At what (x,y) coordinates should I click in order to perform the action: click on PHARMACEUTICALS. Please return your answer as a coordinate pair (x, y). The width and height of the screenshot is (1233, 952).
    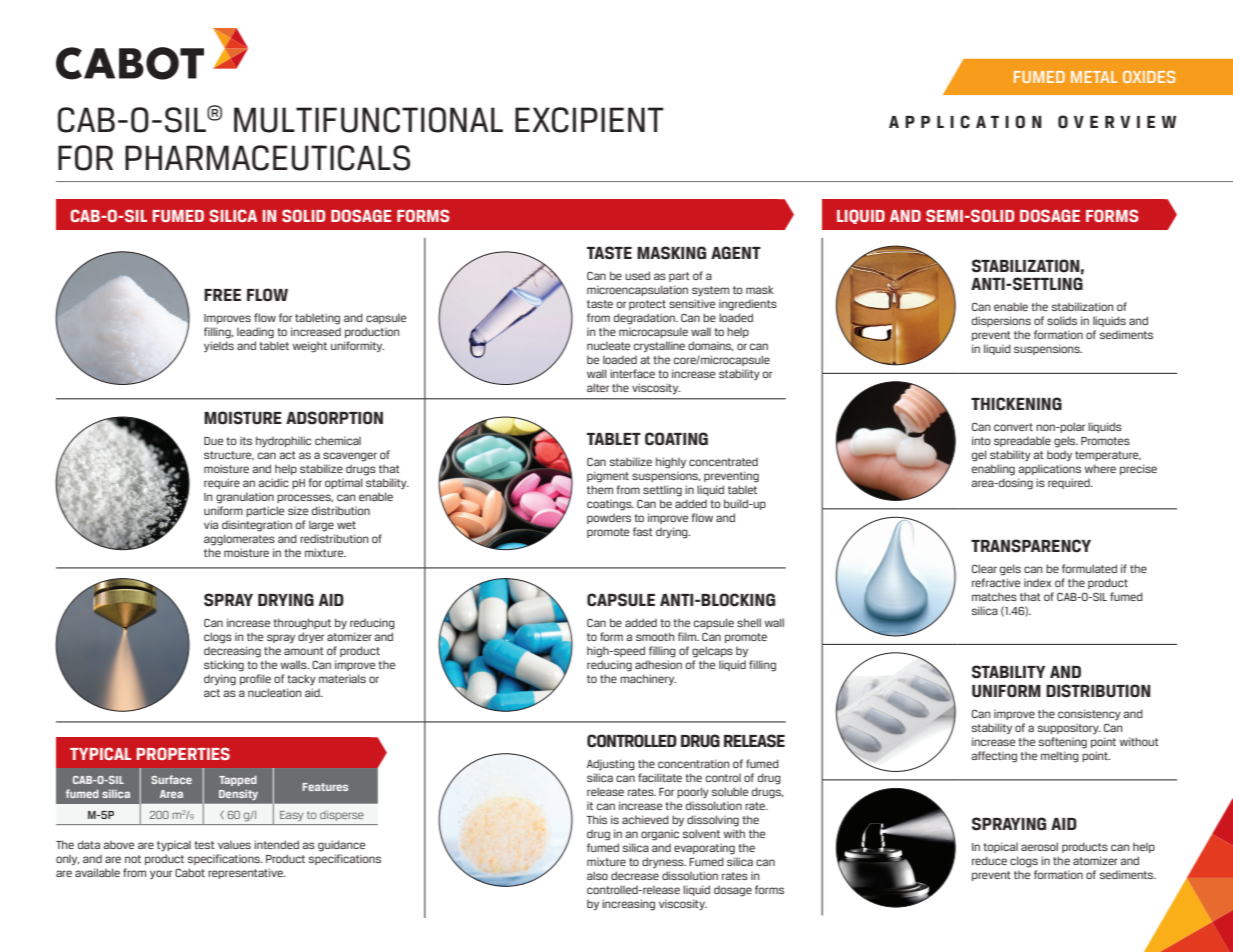
    Looking at the image, I should click on (267, 158).
